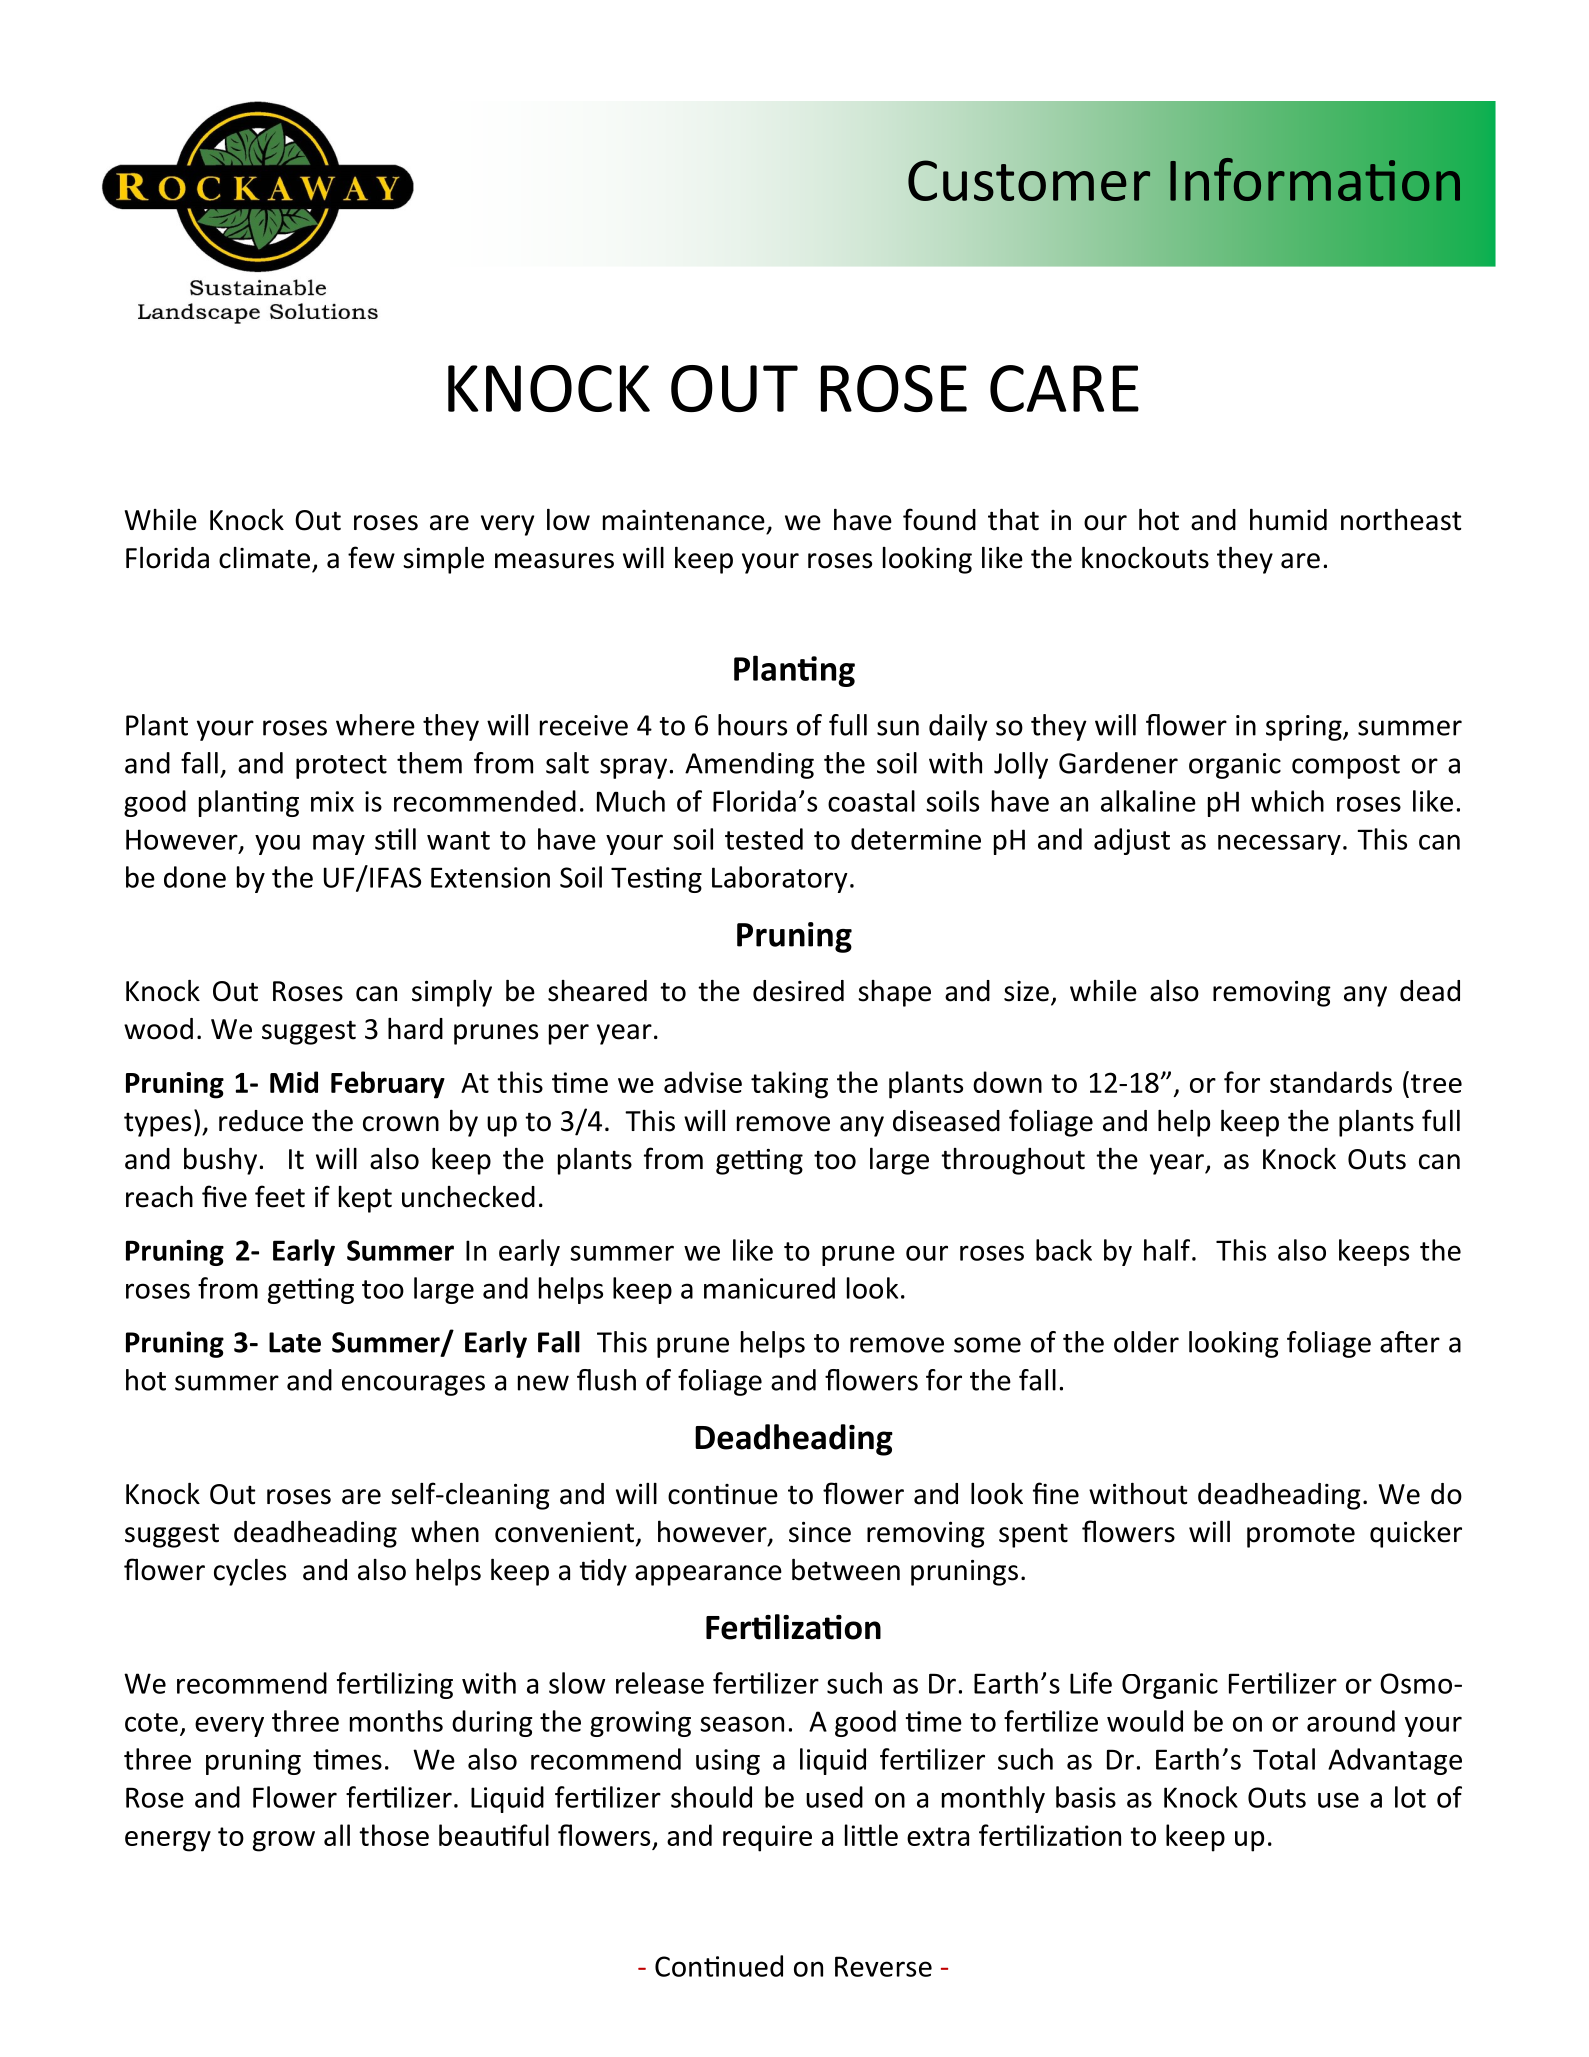 The image size is (1589, 2057). What do you see at coordinates (394, 1835) in the image?
I see `those` at bounding box center [394, 1835].
